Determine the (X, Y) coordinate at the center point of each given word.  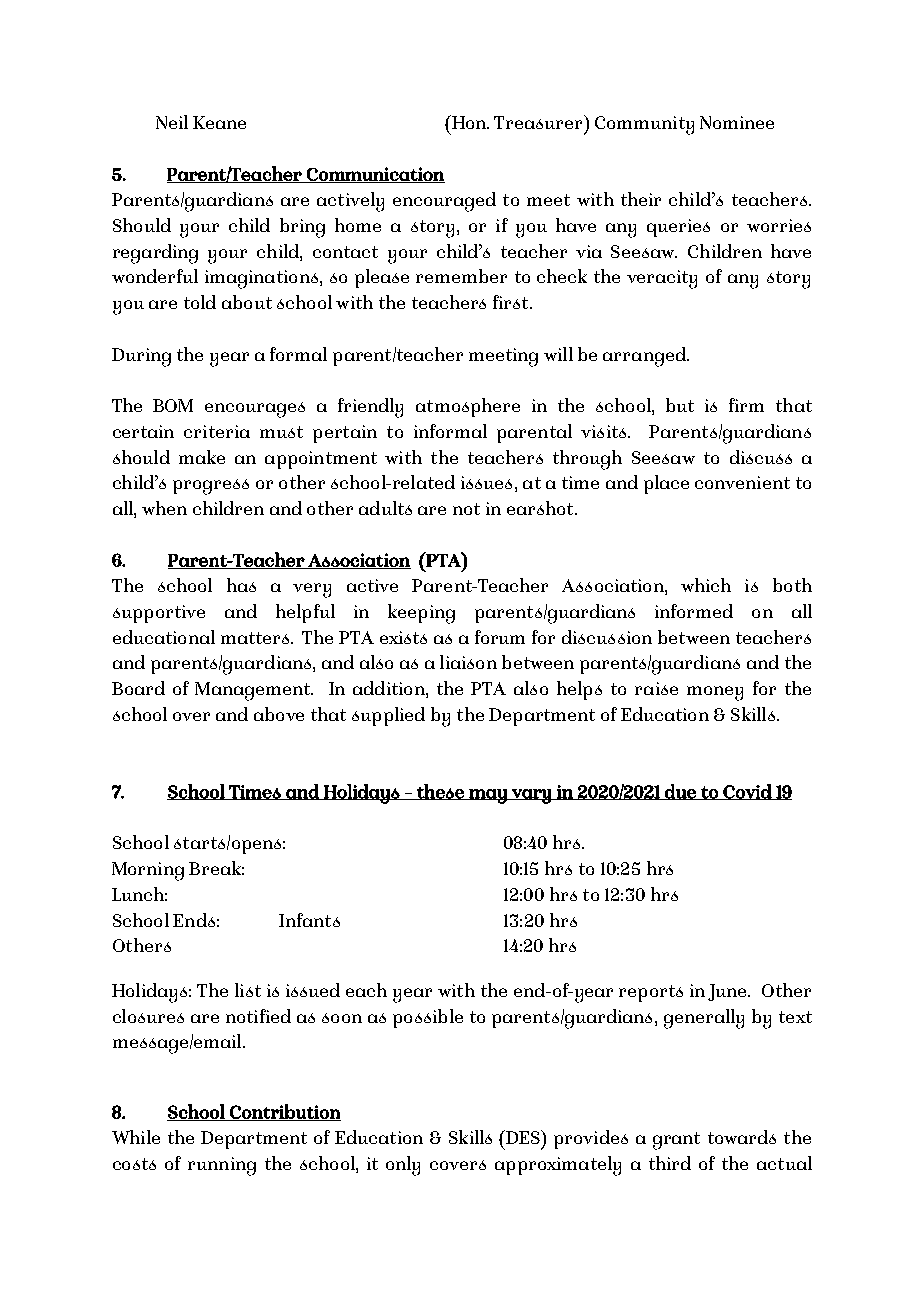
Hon (469, 122)
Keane (219, 122)
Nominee (737, 122)
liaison (468, 662)
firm (746, 405)
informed (694, 611)
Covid (747, 792)
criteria (217, 431)
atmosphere (468, 407)
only (403, 1166)
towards (742, 1137)
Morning (148, 871)
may (488, 796)
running (222, 1166)
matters (256, 638)
